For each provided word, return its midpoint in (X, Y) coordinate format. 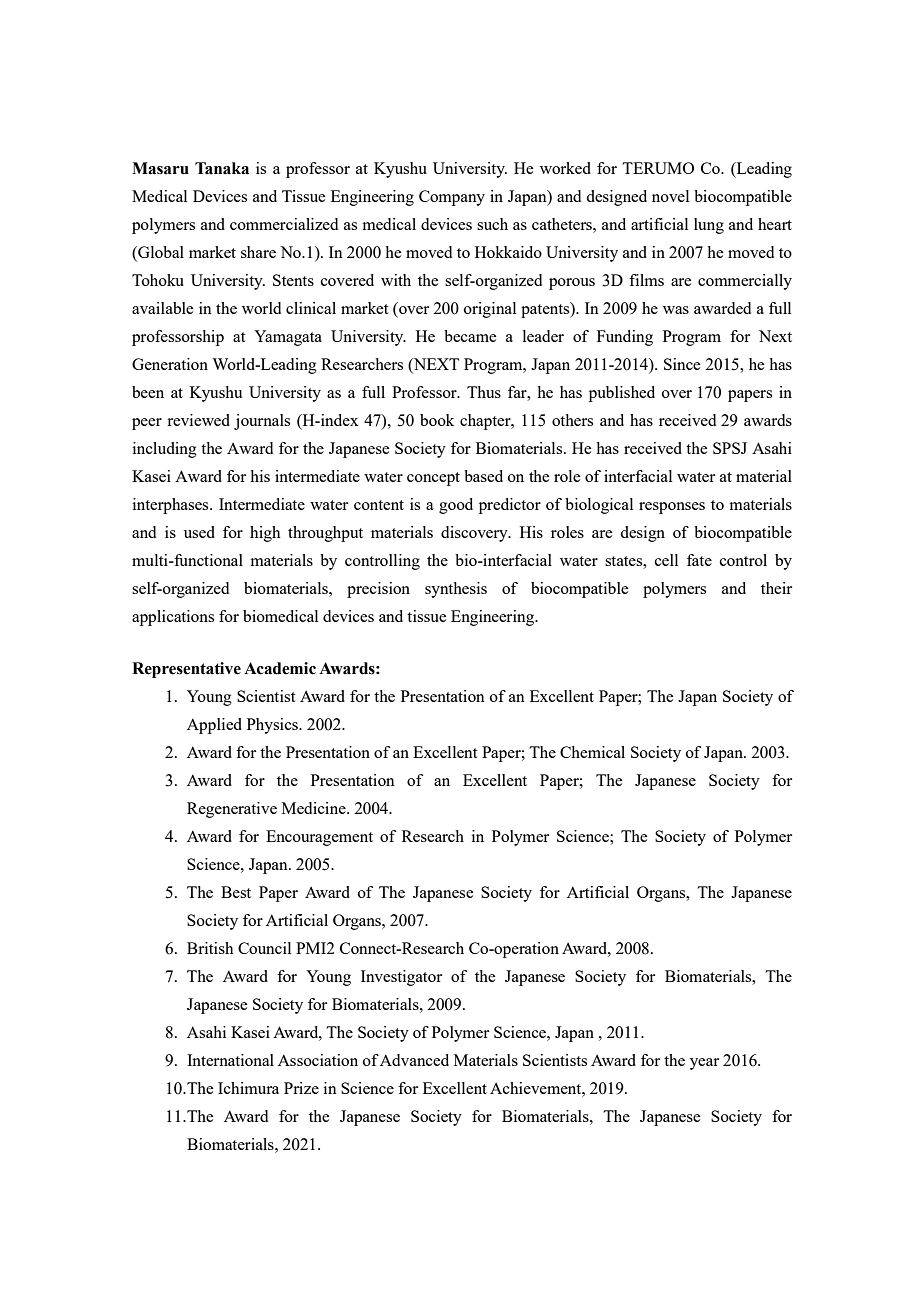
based (483, 476)
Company (452, 198)
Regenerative (232, 810)
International (230, 1060)
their (776, 588)
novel (670, 196)
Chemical (592, 752)
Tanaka (222, 168)
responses (672, 508)
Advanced (414, 1060)
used (199, 532)
